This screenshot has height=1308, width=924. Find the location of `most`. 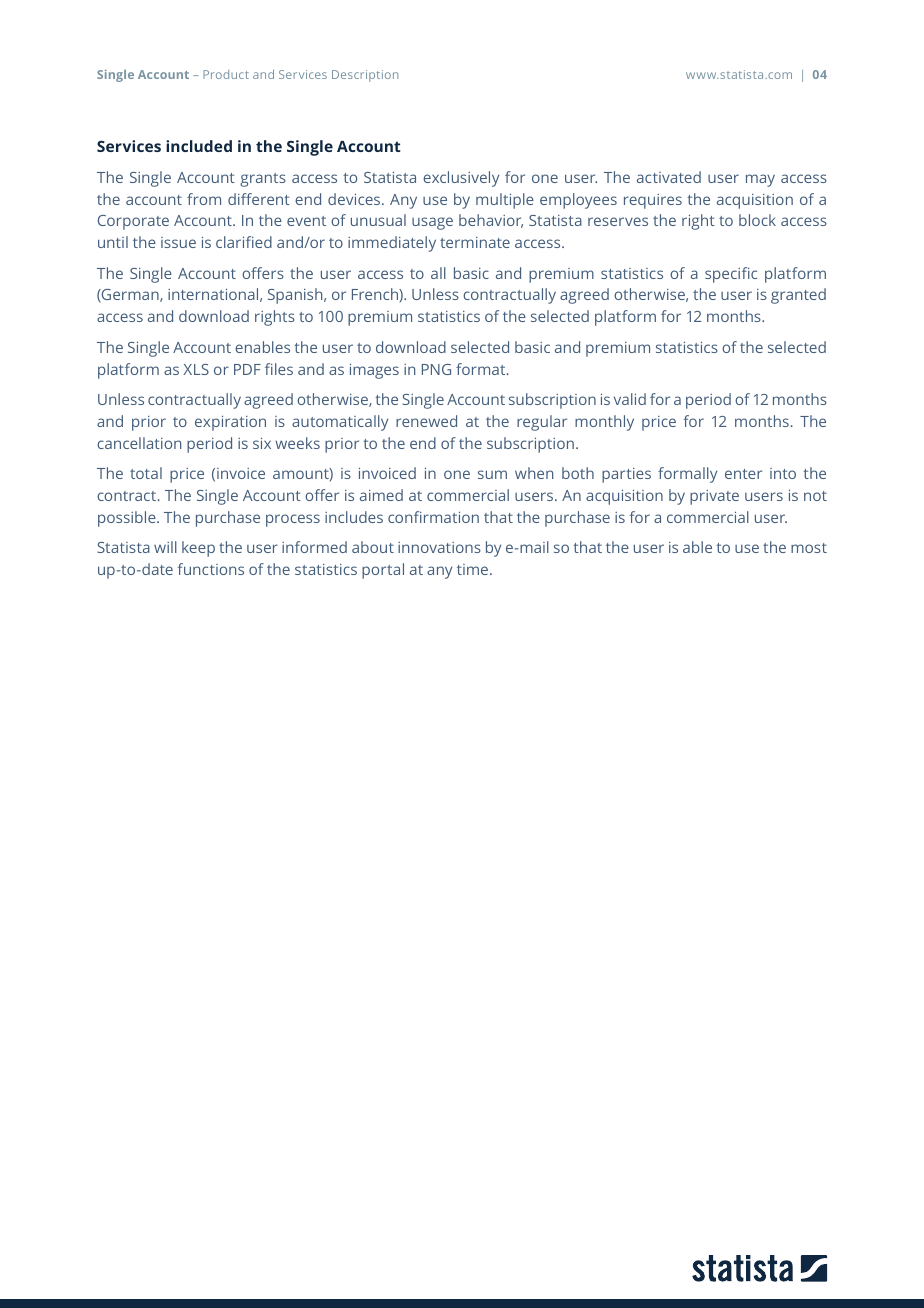

most is located at coordinates (809, 548).
